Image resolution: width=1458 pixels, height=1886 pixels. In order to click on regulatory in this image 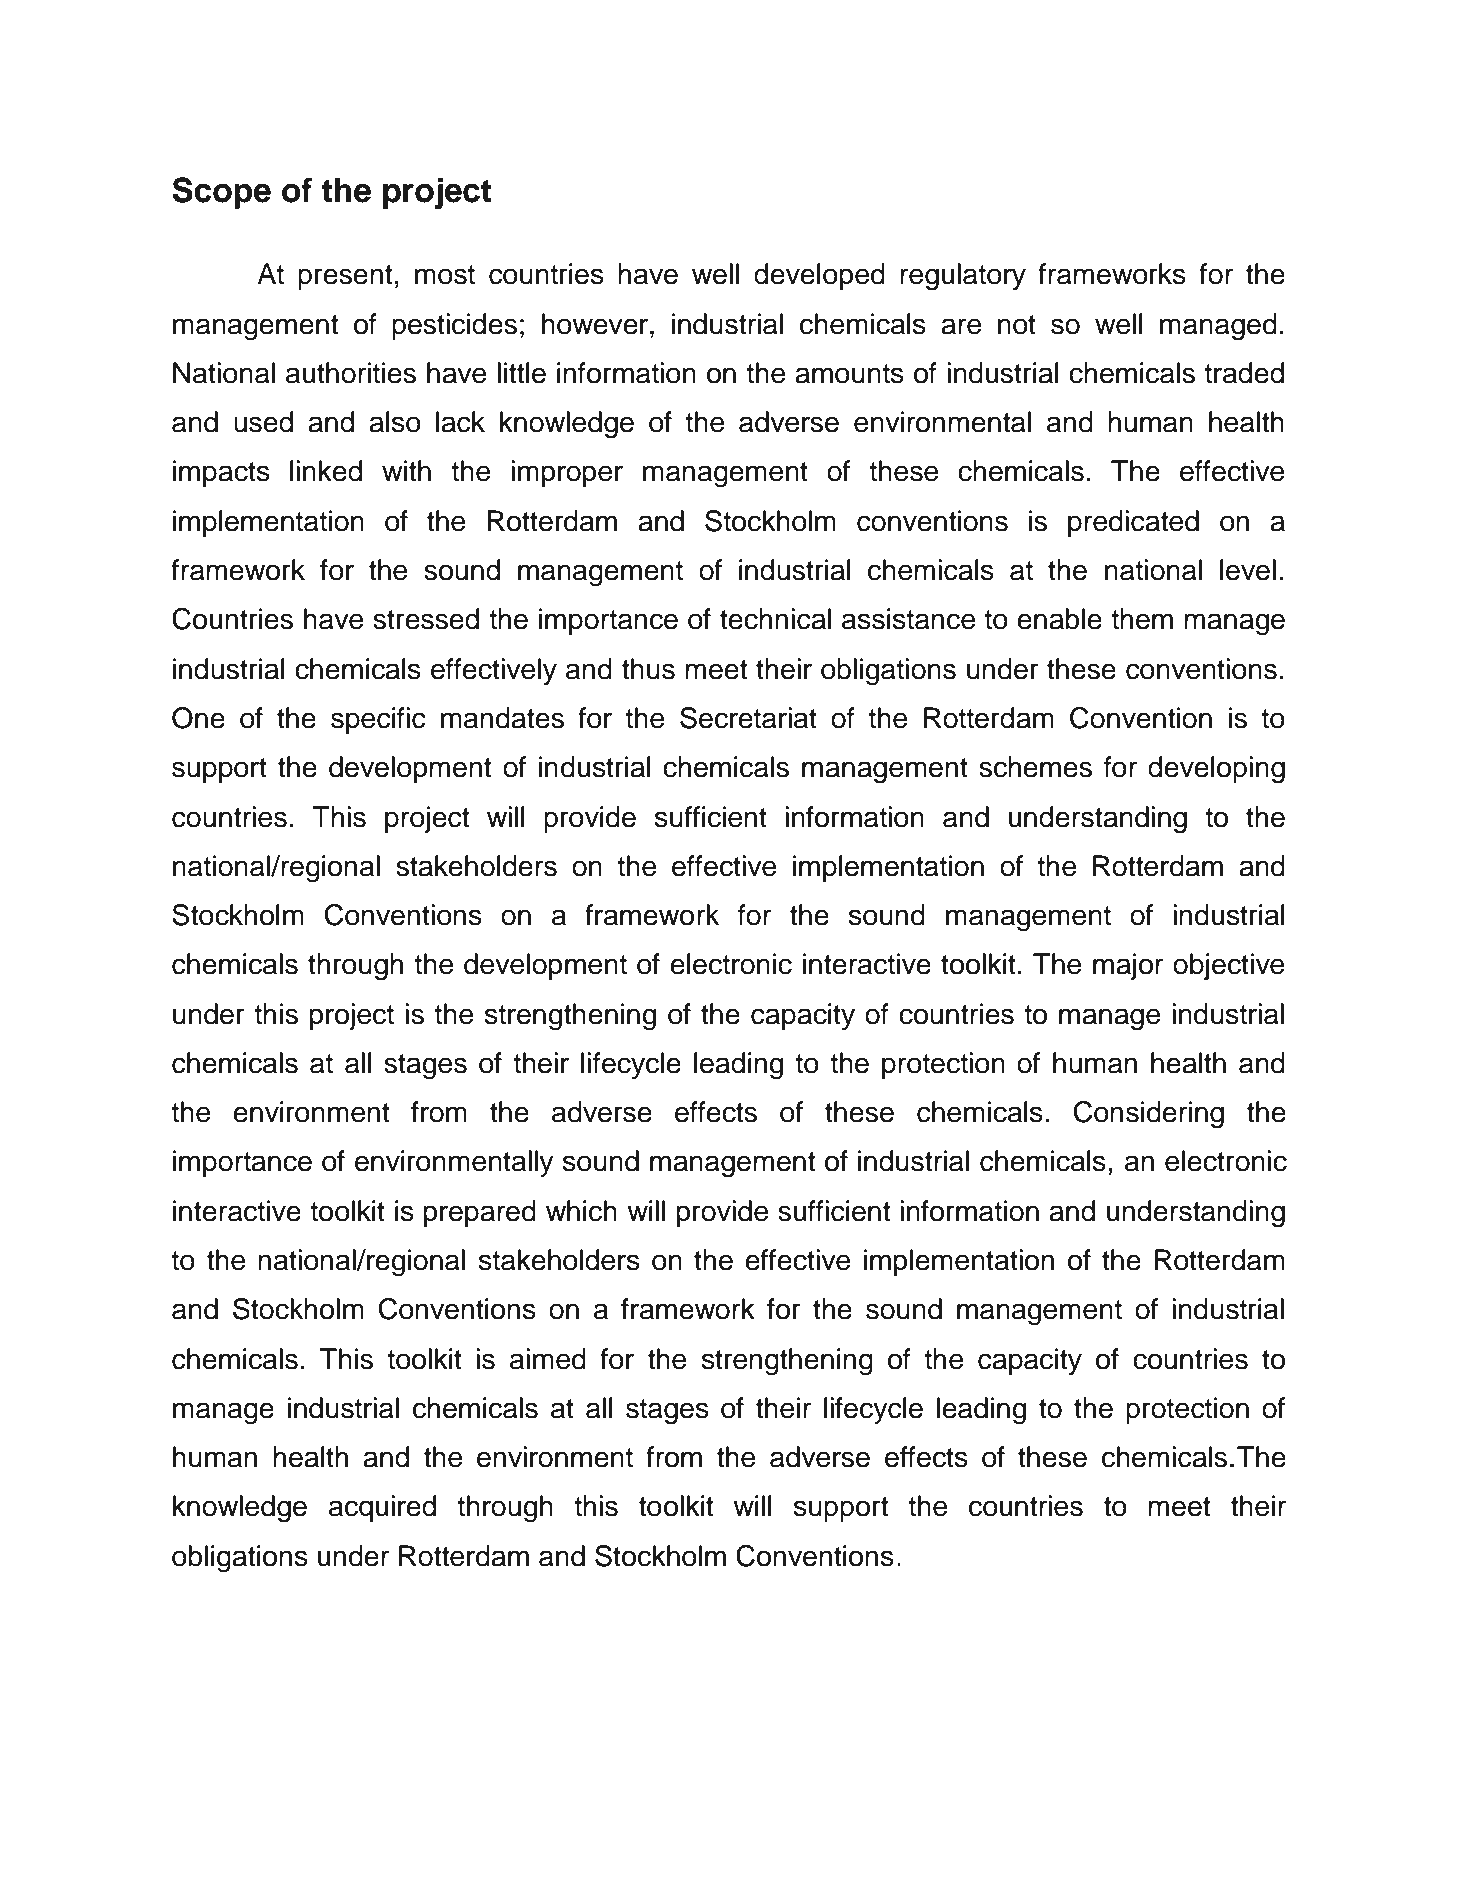, I will do `click(963, 277)`.
